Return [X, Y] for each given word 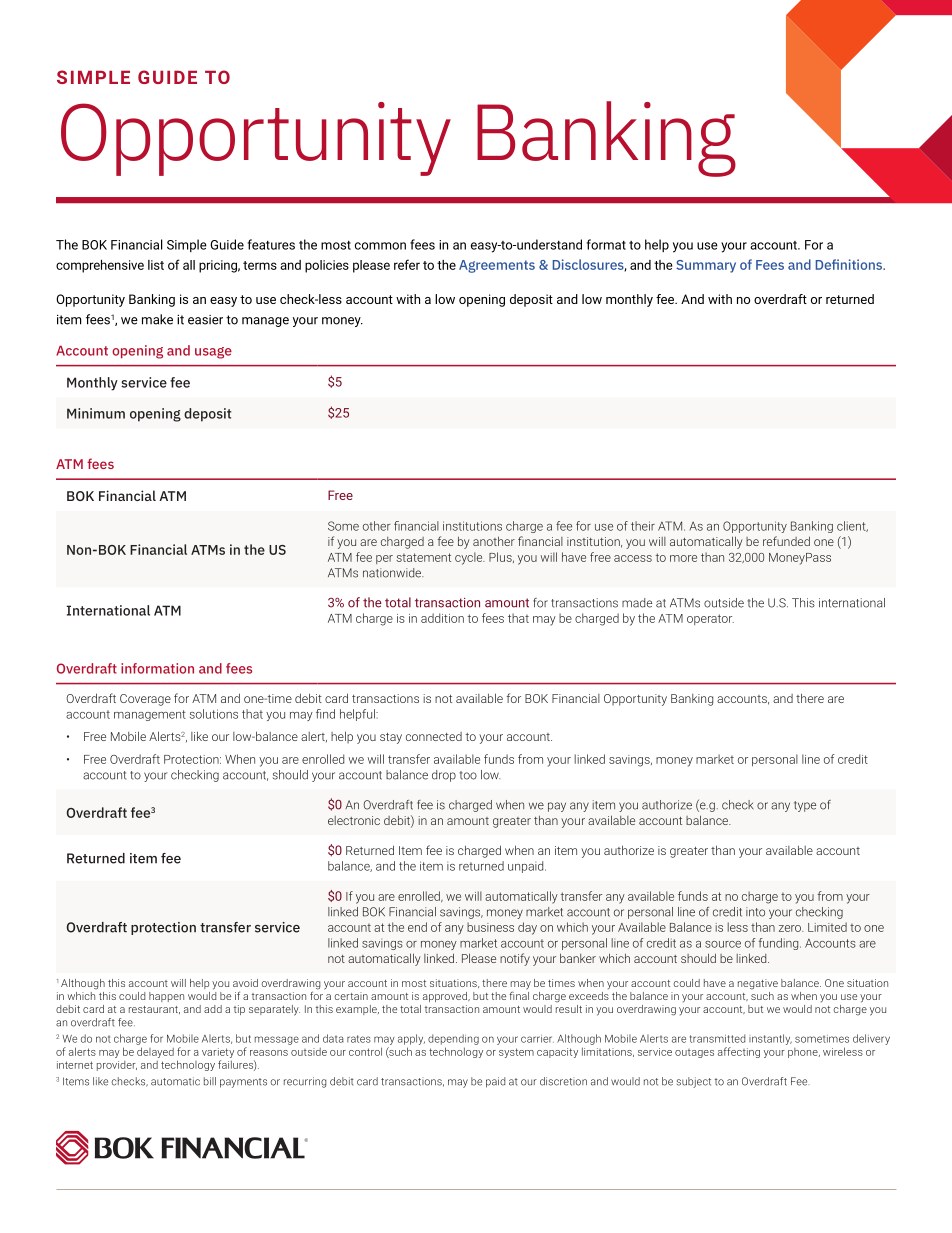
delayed [155, 1052]
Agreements [497, 266]
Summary [706, 266]
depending [453, 1039]
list [156, 265]
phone [804, 1053]
